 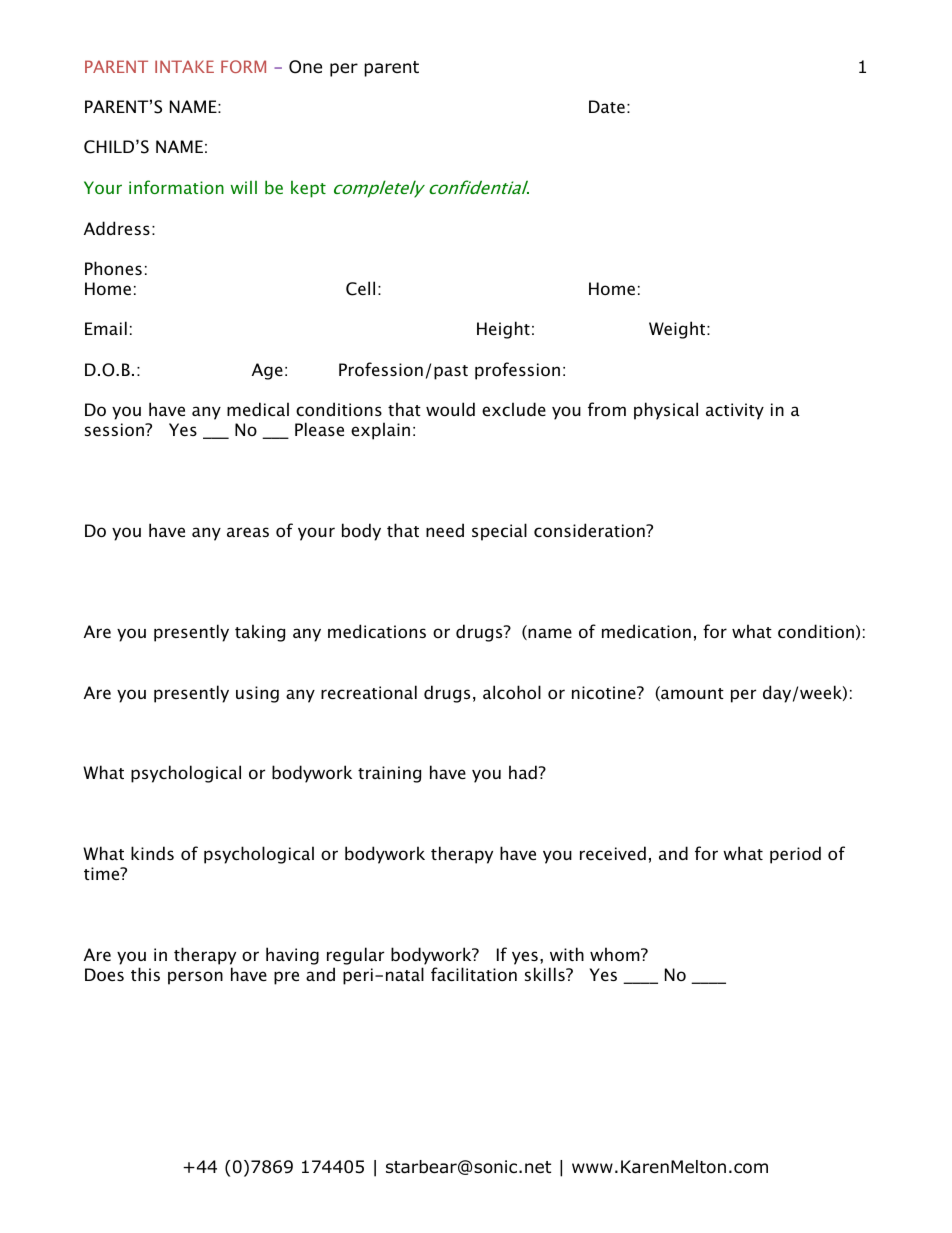 What do you see at coordinates (666, 411) in the page?
I see `physical` at bounding box center [666, 411].
